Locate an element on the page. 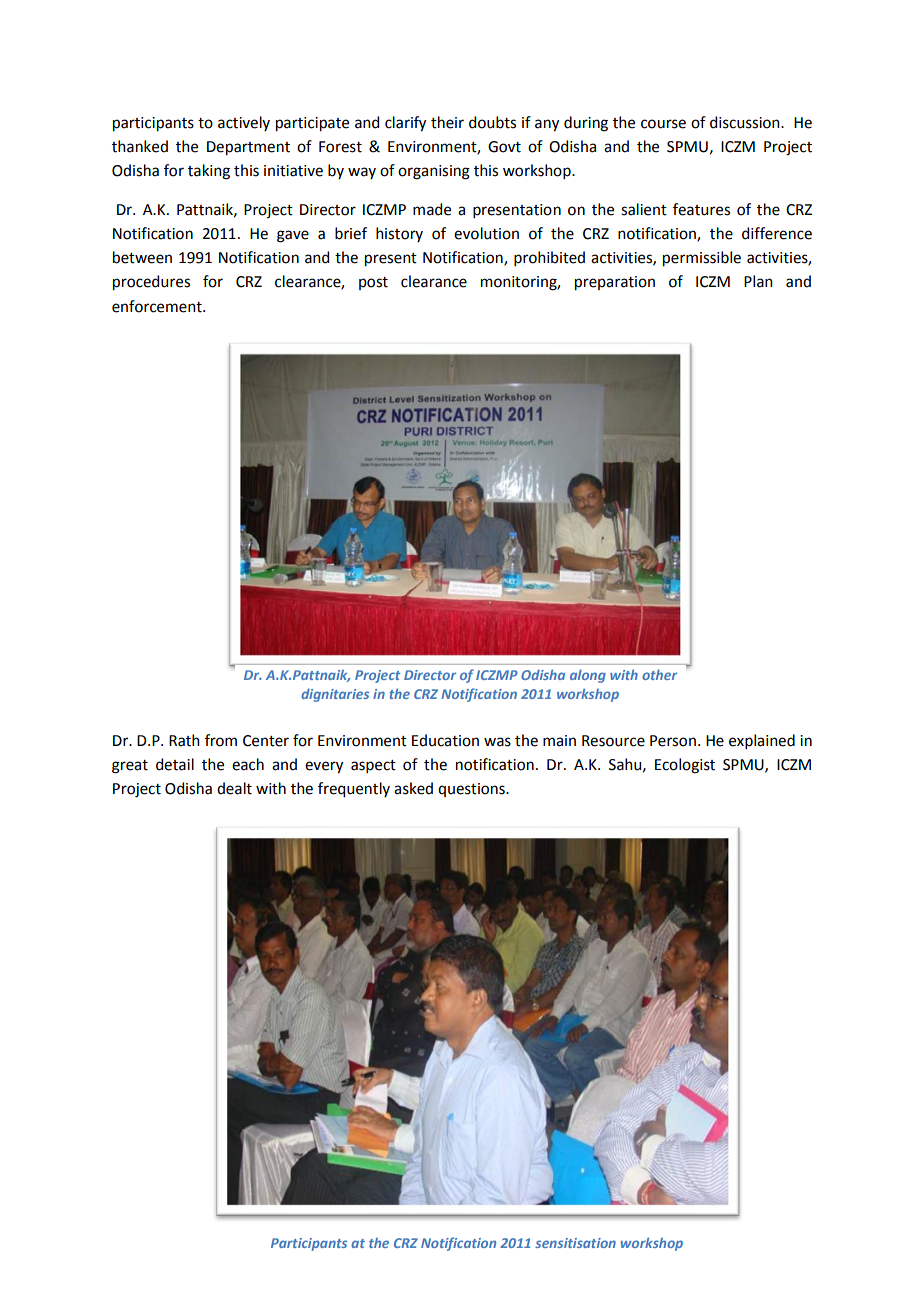 The width and height of the image is (924, 1308). enforcement is located at coordinates (158, 306).
